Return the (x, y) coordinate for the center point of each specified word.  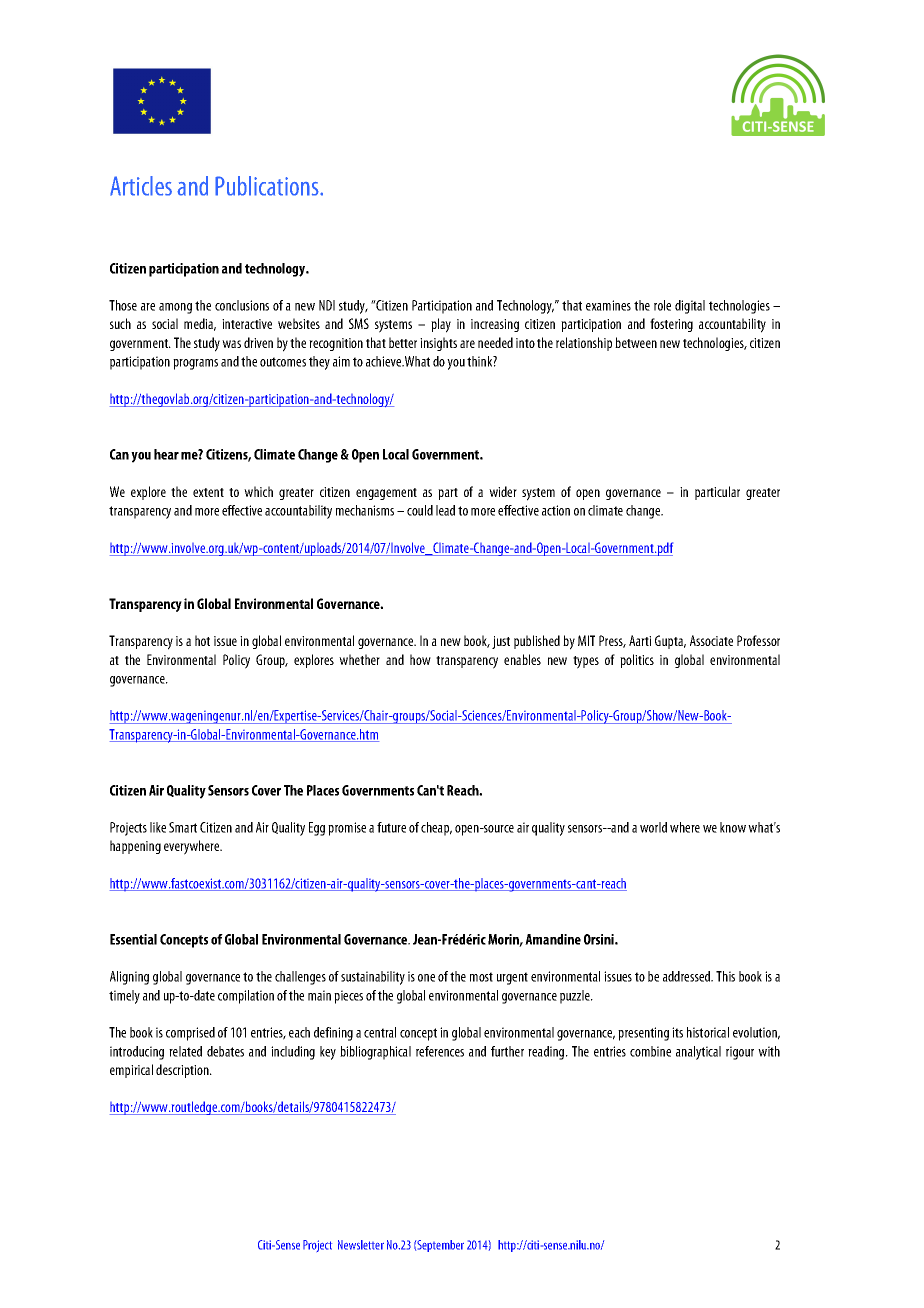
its (677, 1032)
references (440, 1051)
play (441, 325)
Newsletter (361, 1245)
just (501, 642)
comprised (190, 1034)
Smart (183, 827)
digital (690, 307)
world (653, 827)
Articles (141, 186)
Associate (711, 640)
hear (166, 454)
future (391, 827)
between (636, 342)
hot (202, 640)
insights (438, 344)
